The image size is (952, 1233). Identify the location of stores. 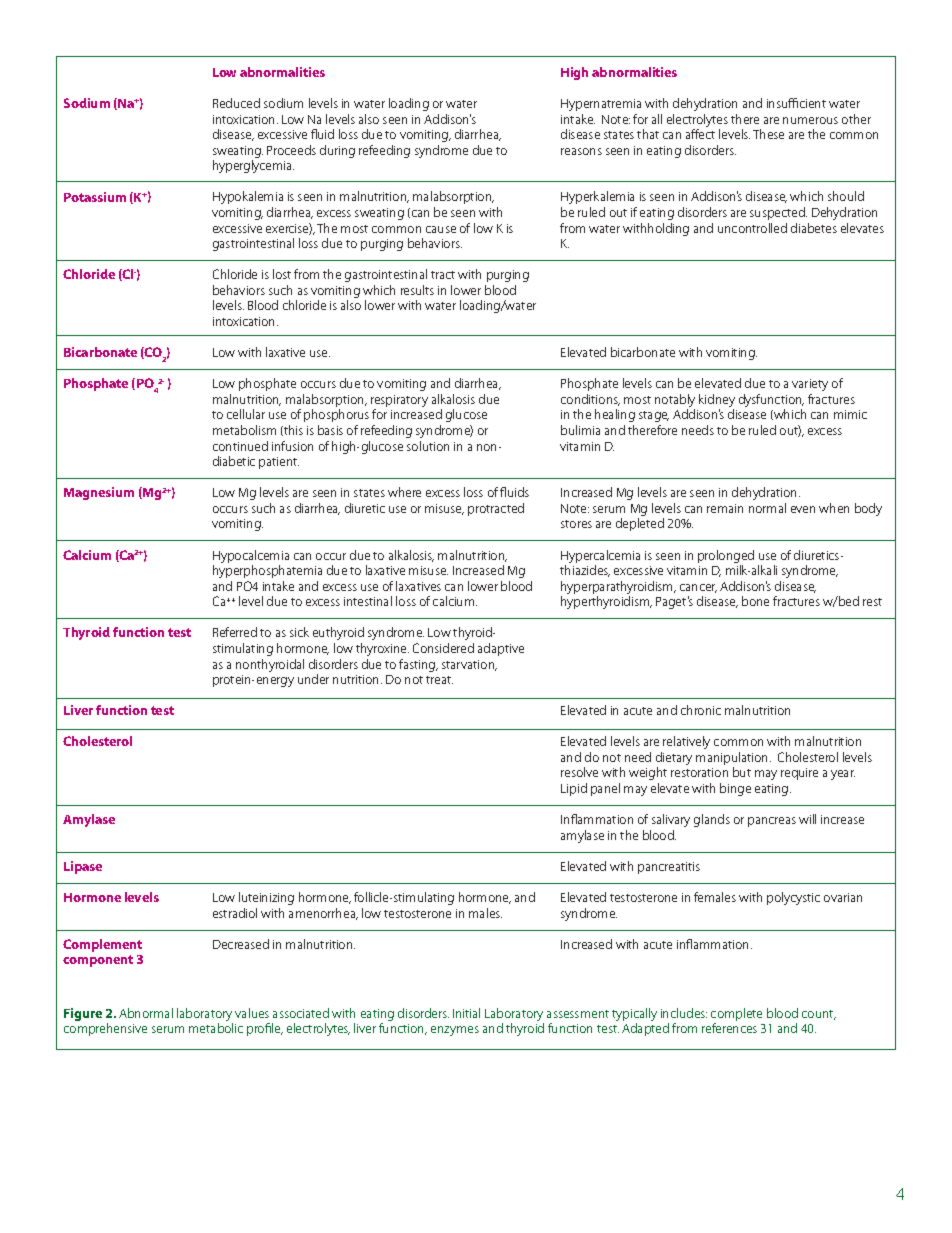
(576, 524).
